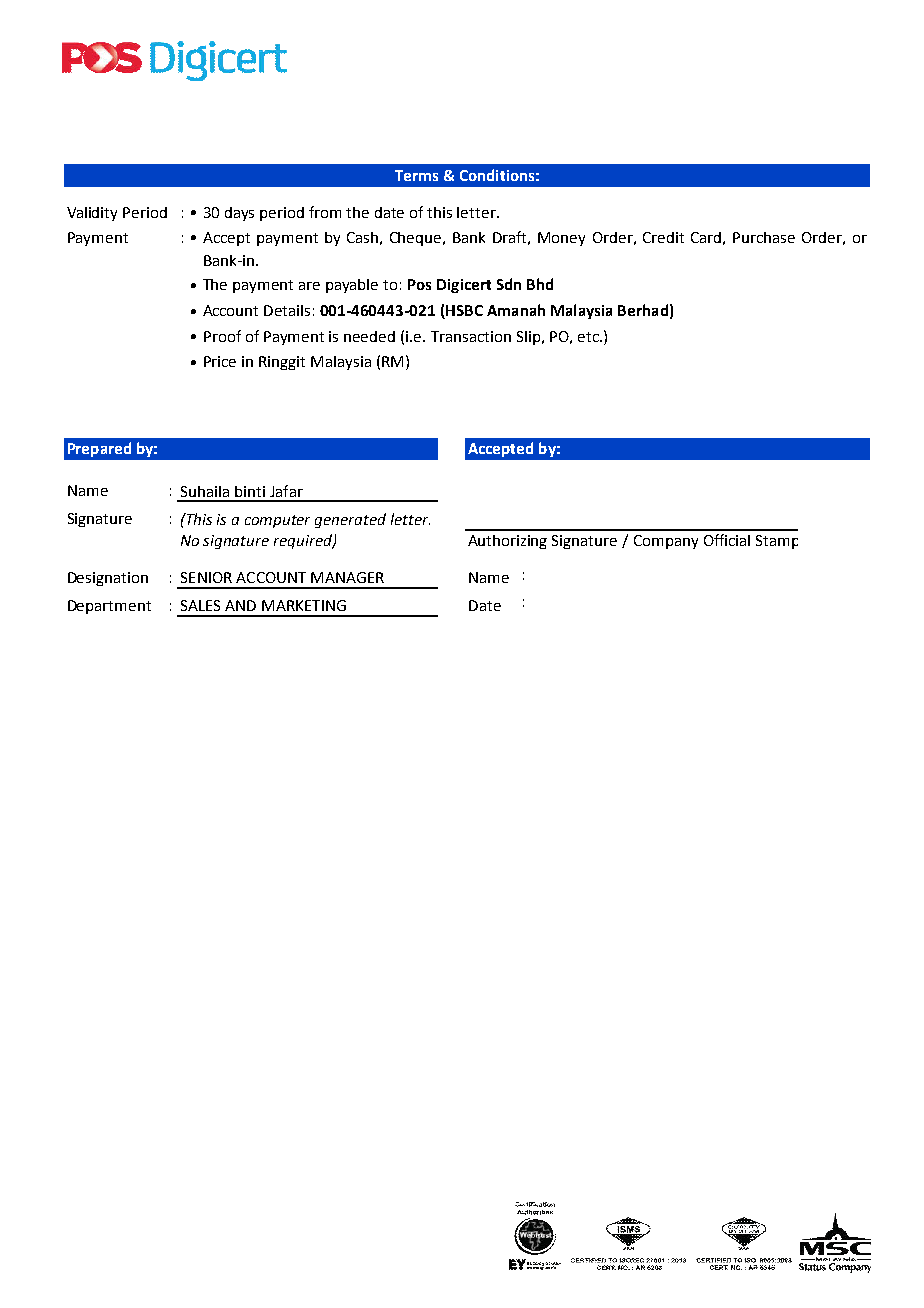 The height and width of the page is (1308, 924). I want to click on Pos, so click(419, 284).
